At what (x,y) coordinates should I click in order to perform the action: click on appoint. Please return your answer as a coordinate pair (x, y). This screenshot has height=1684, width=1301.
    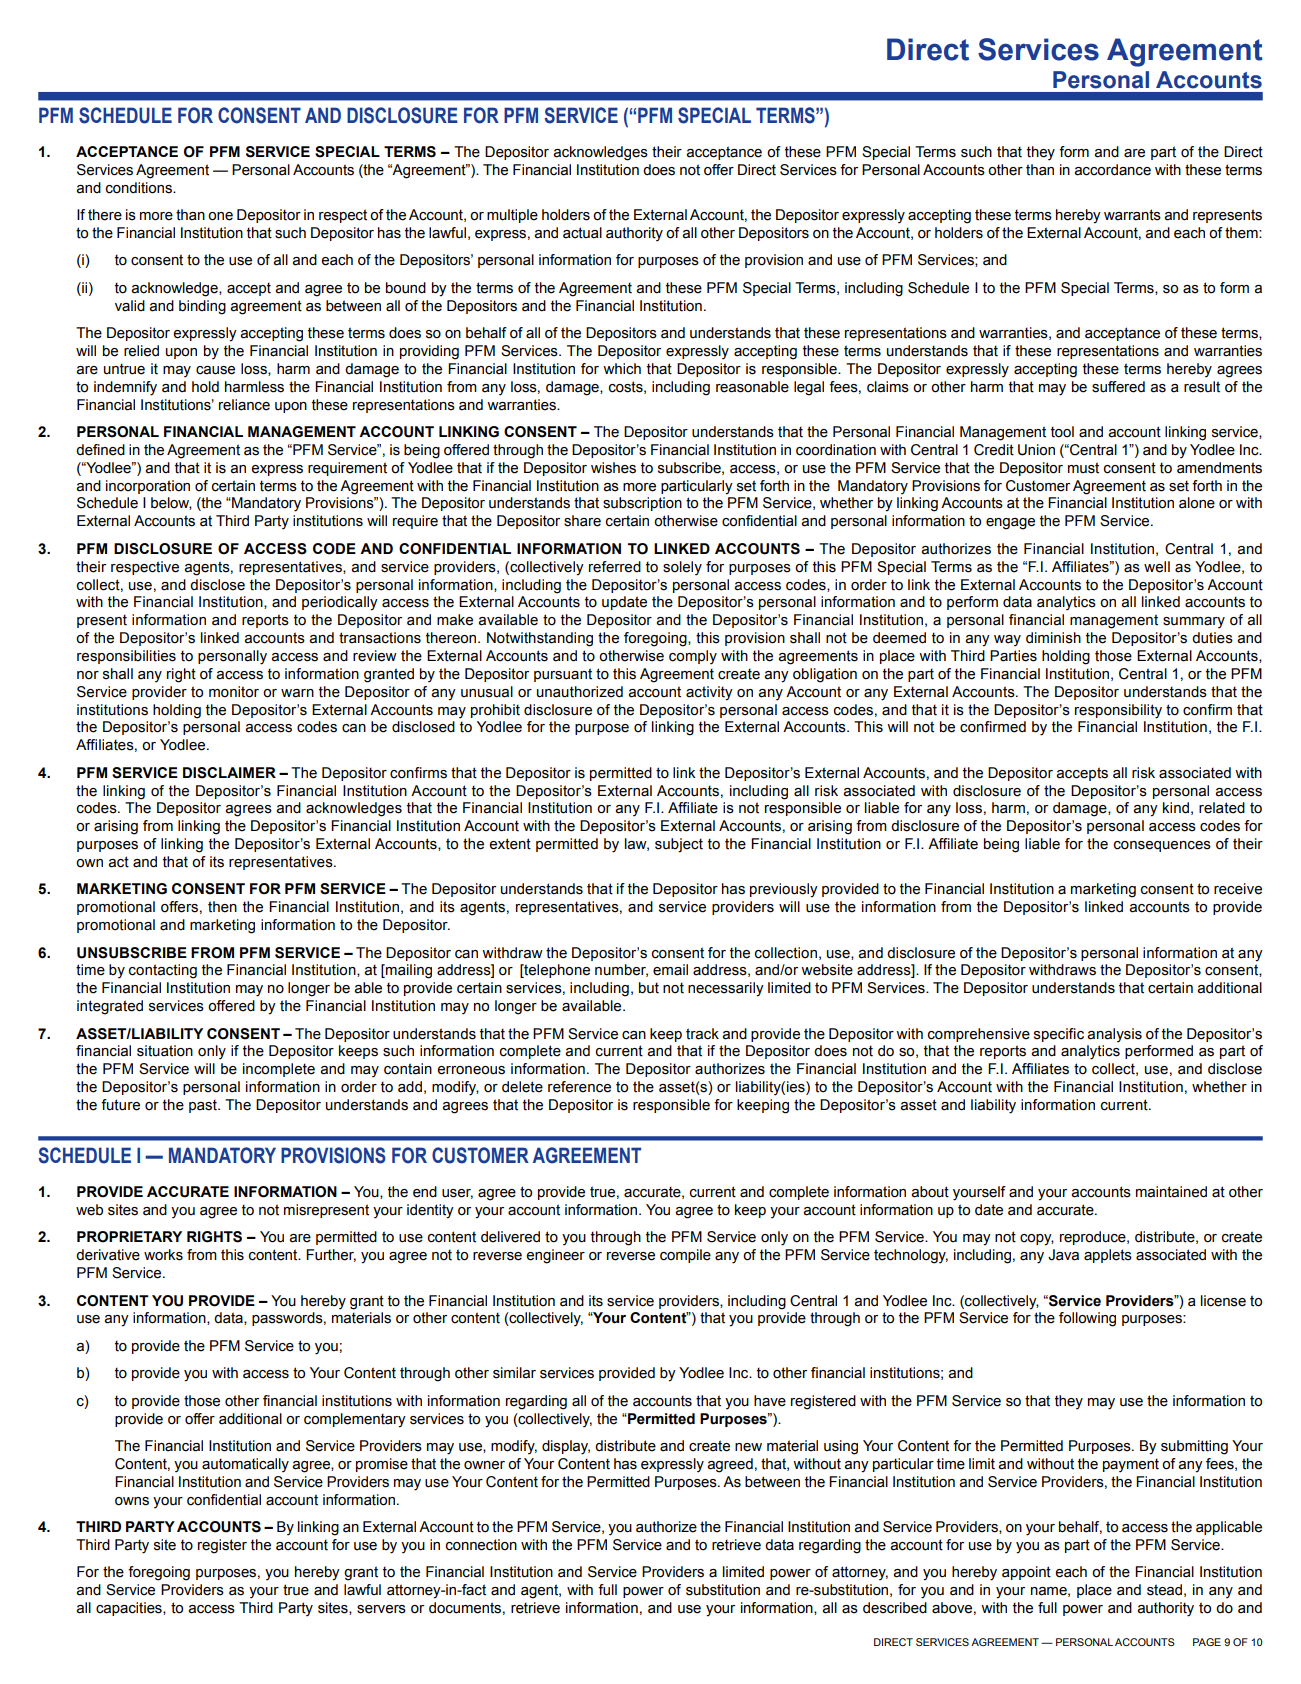
    Looking at the image, I should click on (1026, 1573).
